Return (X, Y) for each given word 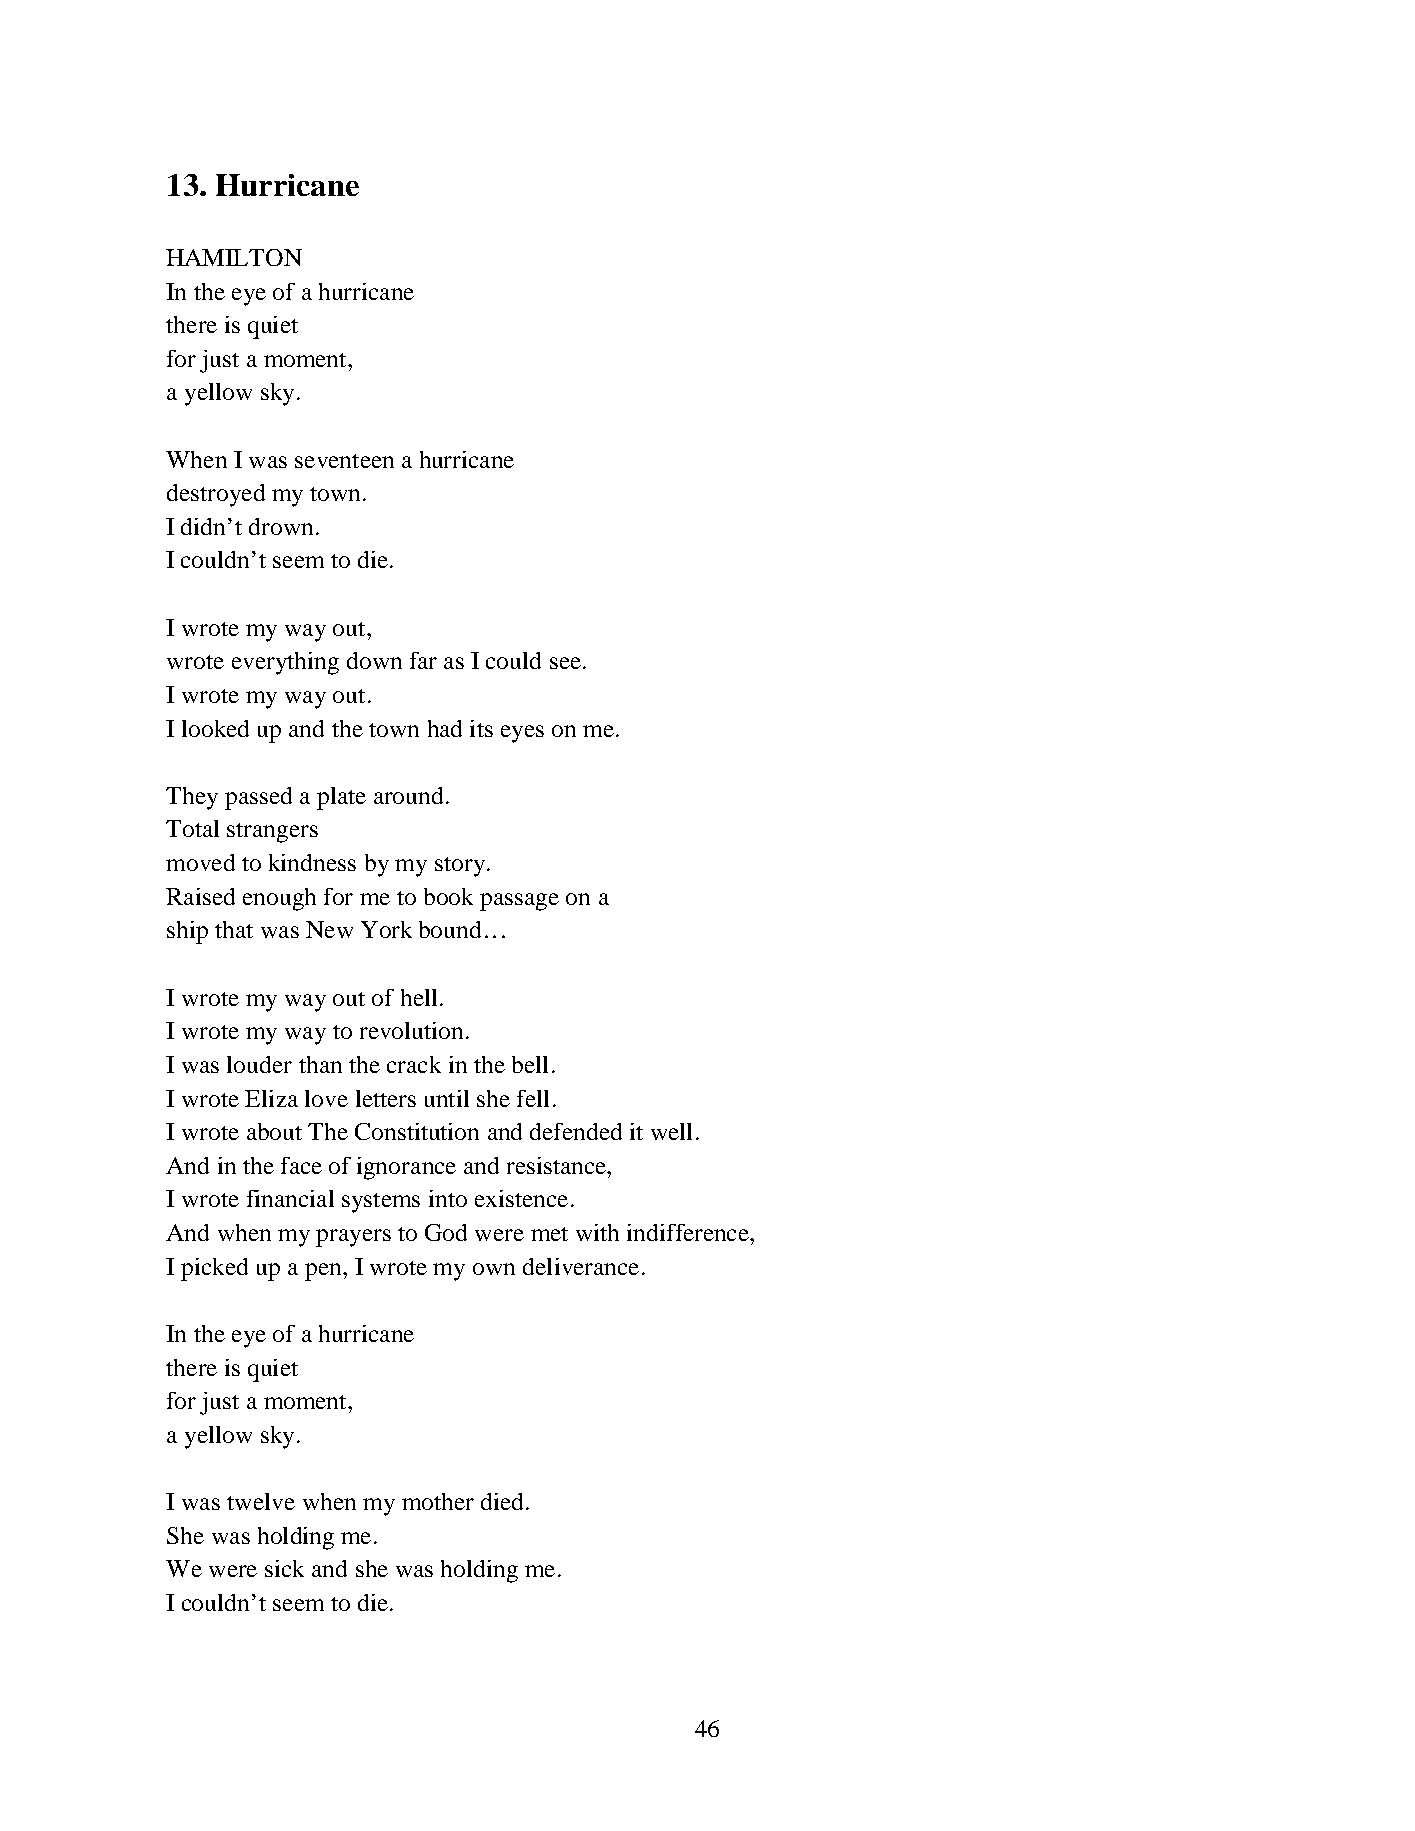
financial (290, 1198)
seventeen (344, 461)
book (448, 896)
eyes (522, 734)
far (423, 660)
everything (285, 663)
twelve (261, 1501)
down (374, 660)
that (234, 929)
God (446, 1232)
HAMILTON (234, 257)
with (597, 1232)
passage (519, 902)
